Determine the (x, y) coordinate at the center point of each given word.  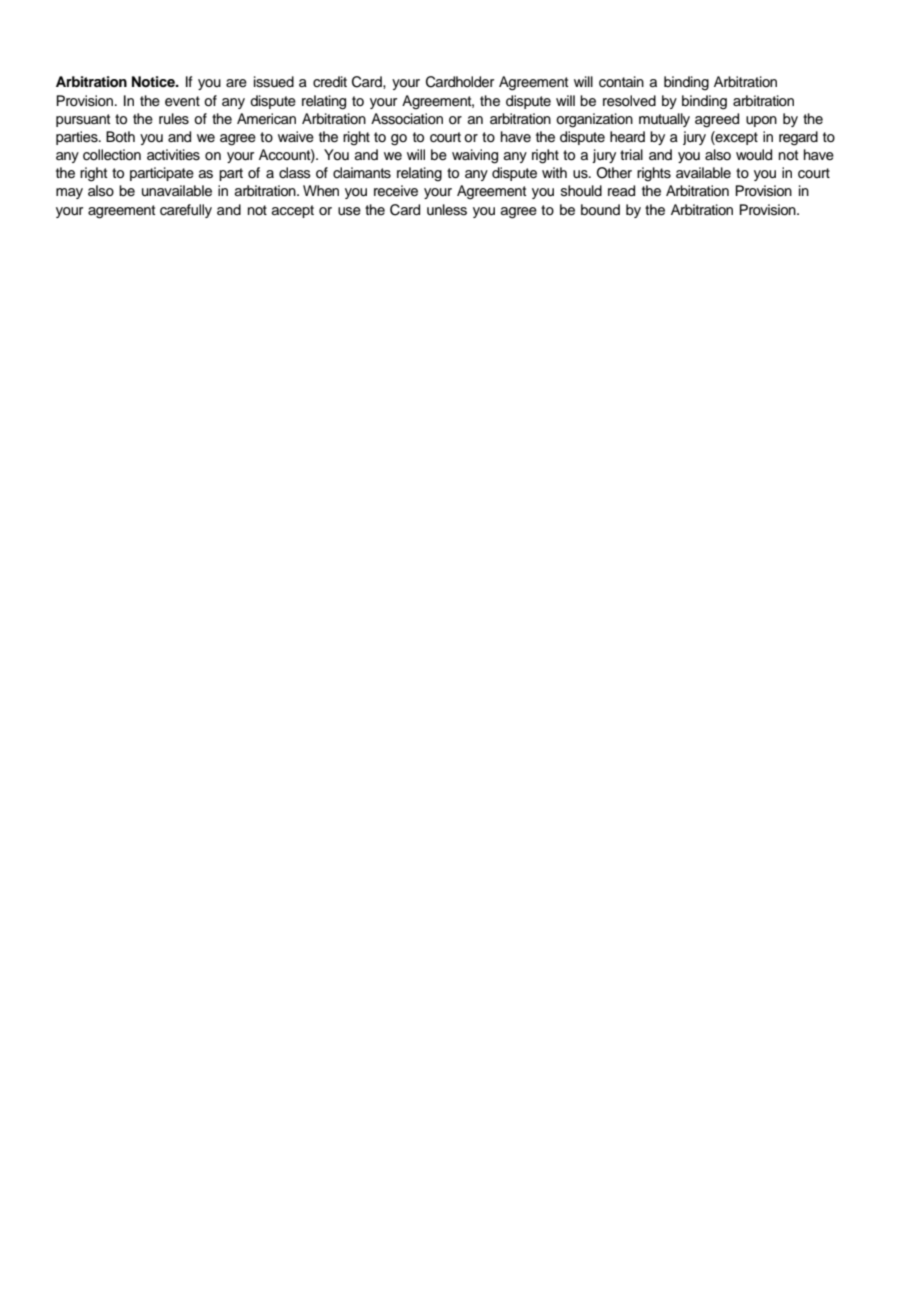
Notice (154, 82)
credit (330, 82)
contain (621, 82)
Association (407, 119)
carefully (186, 211)
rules (174, 119)
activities (173, 155)
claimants (362, 173)
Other (614, 173)
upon (761, 121)
